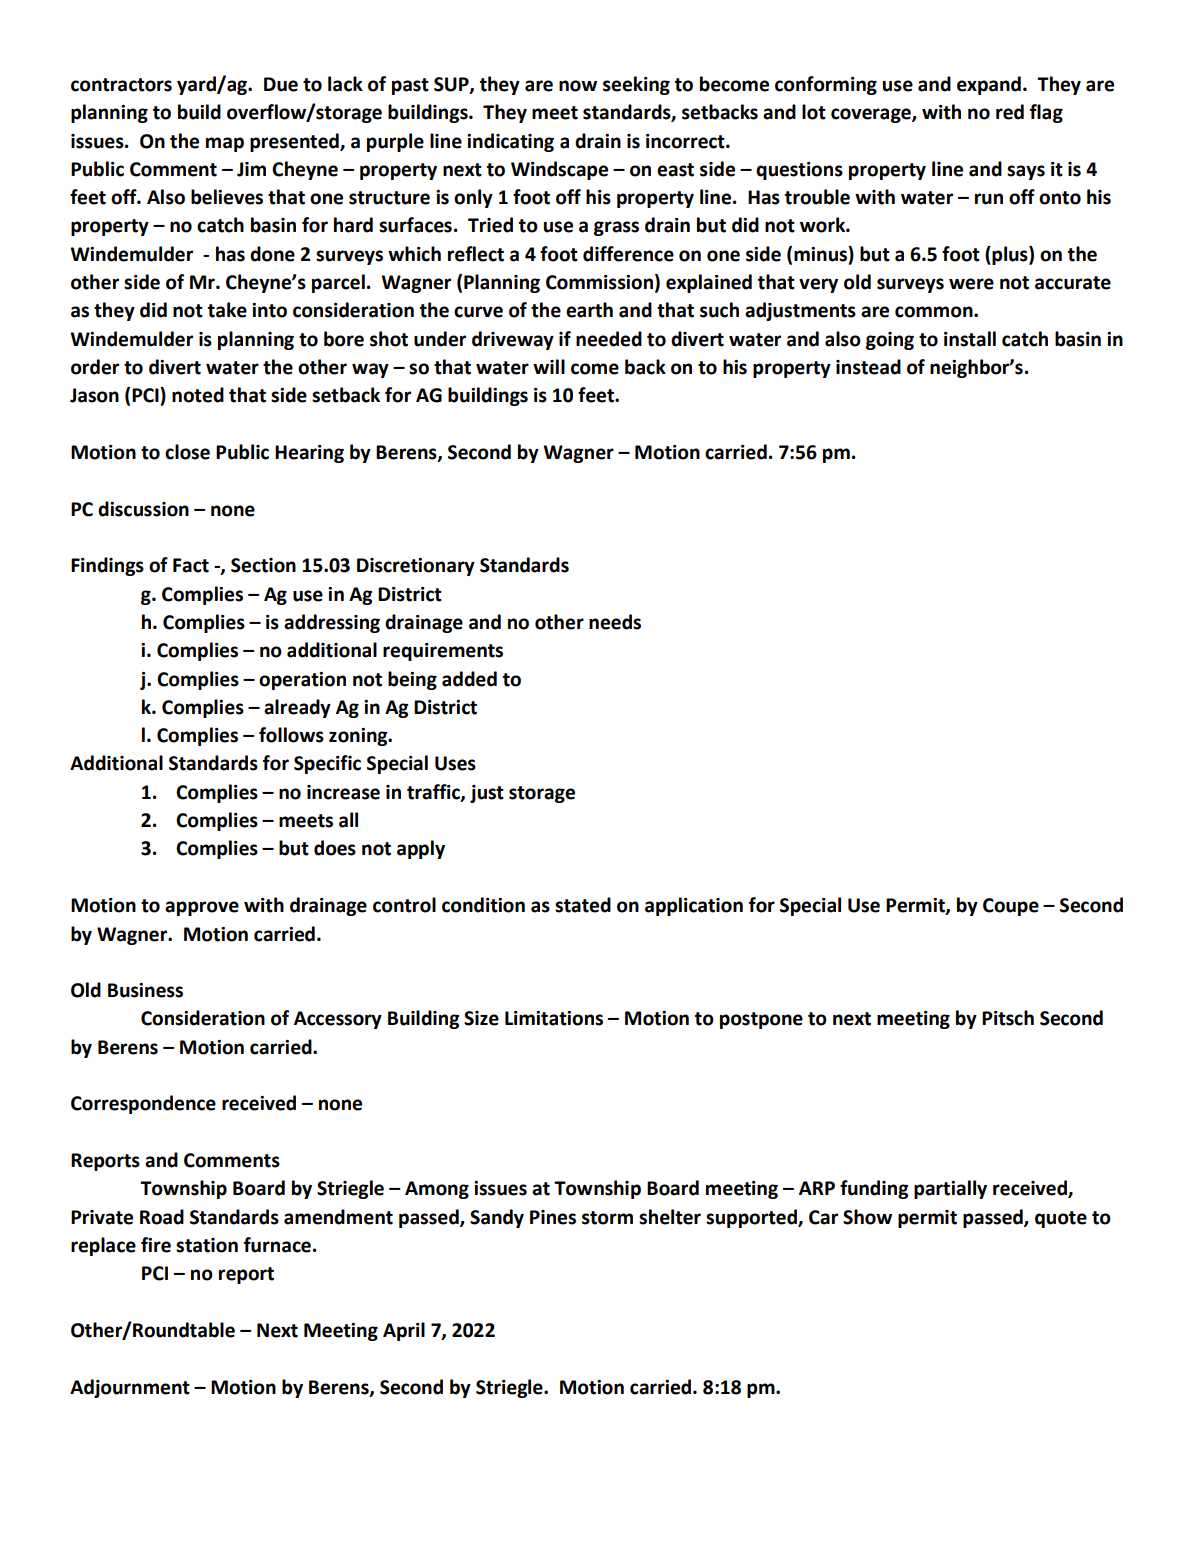  Describe the element at coordinates (225, 144) in the page. I see `map` at that location.
